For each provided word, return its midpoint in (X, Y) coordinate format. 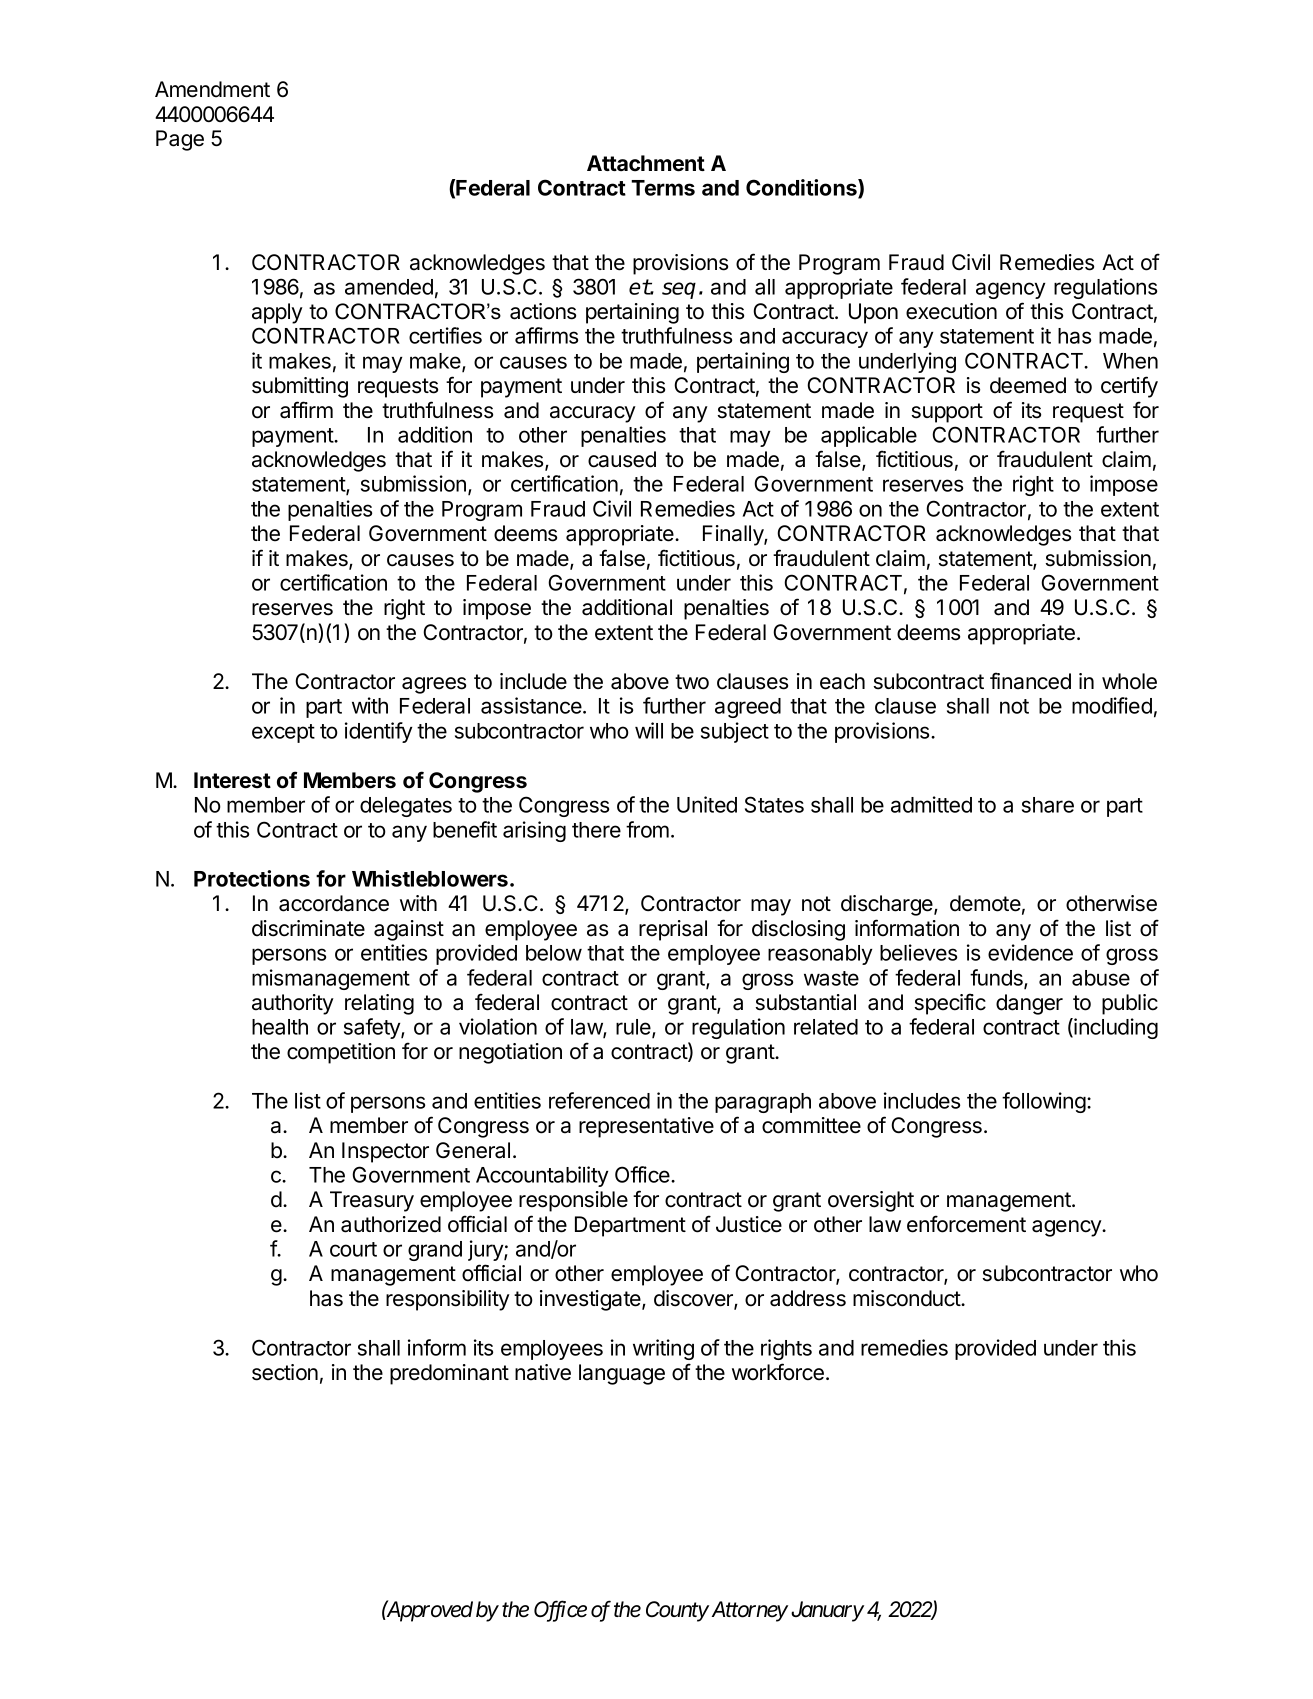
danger (1029, 1004)
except (283, 733)
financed (1030, 681)
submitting (300, 387)
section (285, 1372)
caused (622, 459)
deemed (1028, 385)
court (353, 1249)
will (649, 730)
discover (694, 1299)
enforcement (966, 1224)
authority (293, 1004)
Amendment (212, 89)
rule (634, 1028)
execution (951, 311)
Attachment (646, 163)
